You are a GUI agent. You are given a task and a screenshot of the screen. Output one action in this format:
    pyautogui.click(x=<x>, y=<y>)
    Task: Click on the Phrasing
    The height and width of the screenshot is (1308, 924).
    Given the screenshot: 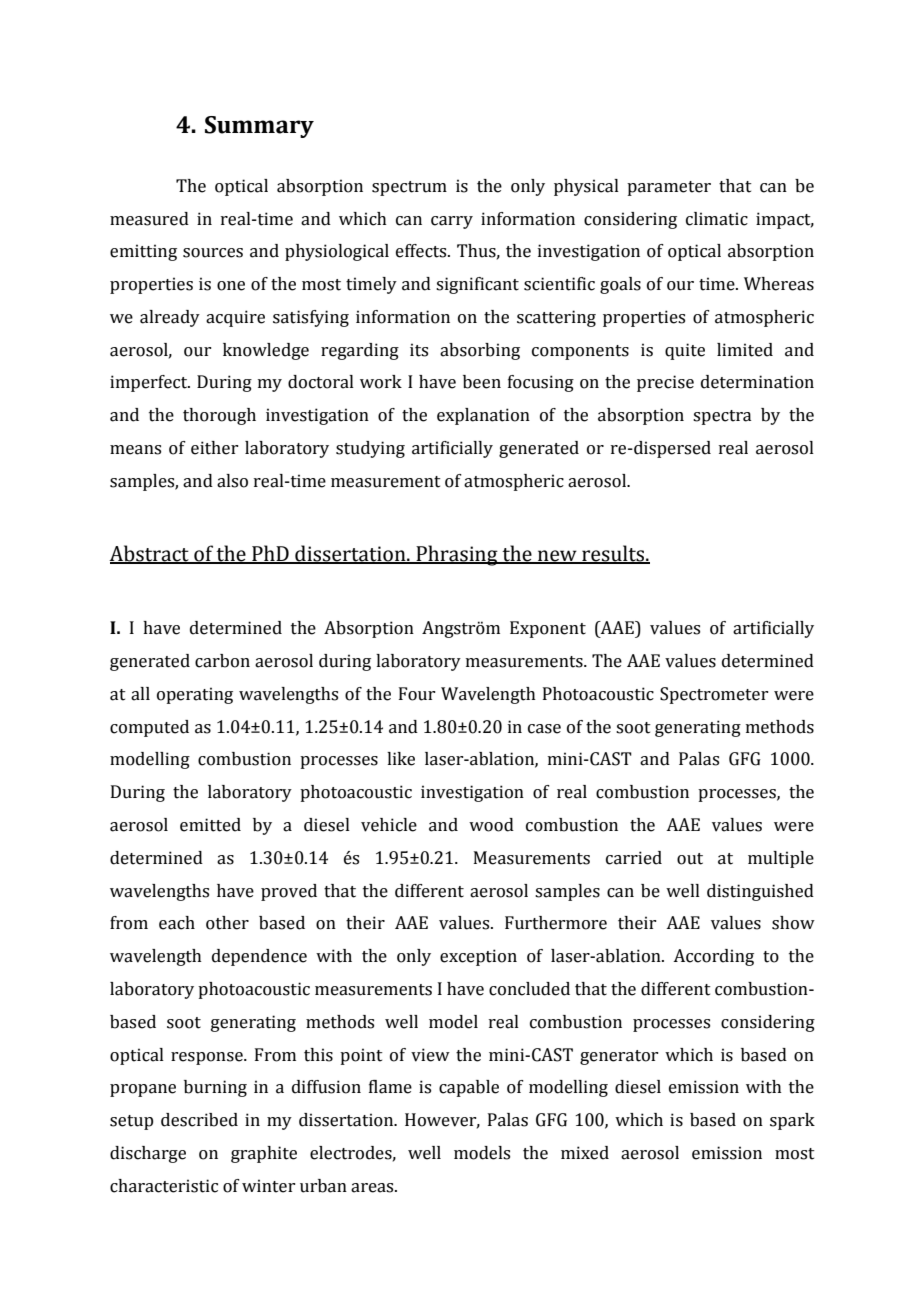 What is the action you would take?
    pyautogui.click(x=457, y=555)
